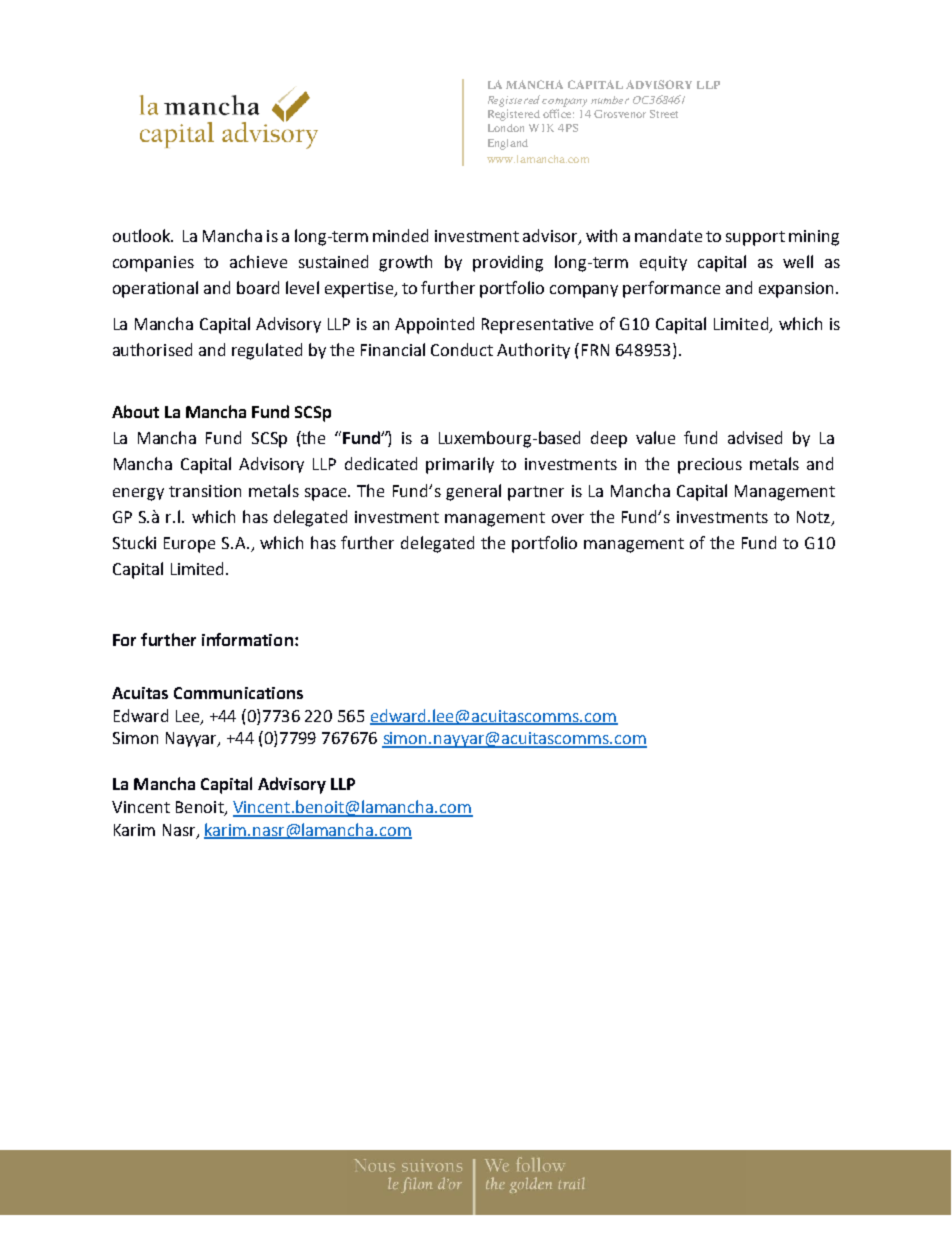  Describe the element at coordinates (434, 325) in the screenshot. I see `Appointed` at that location.
